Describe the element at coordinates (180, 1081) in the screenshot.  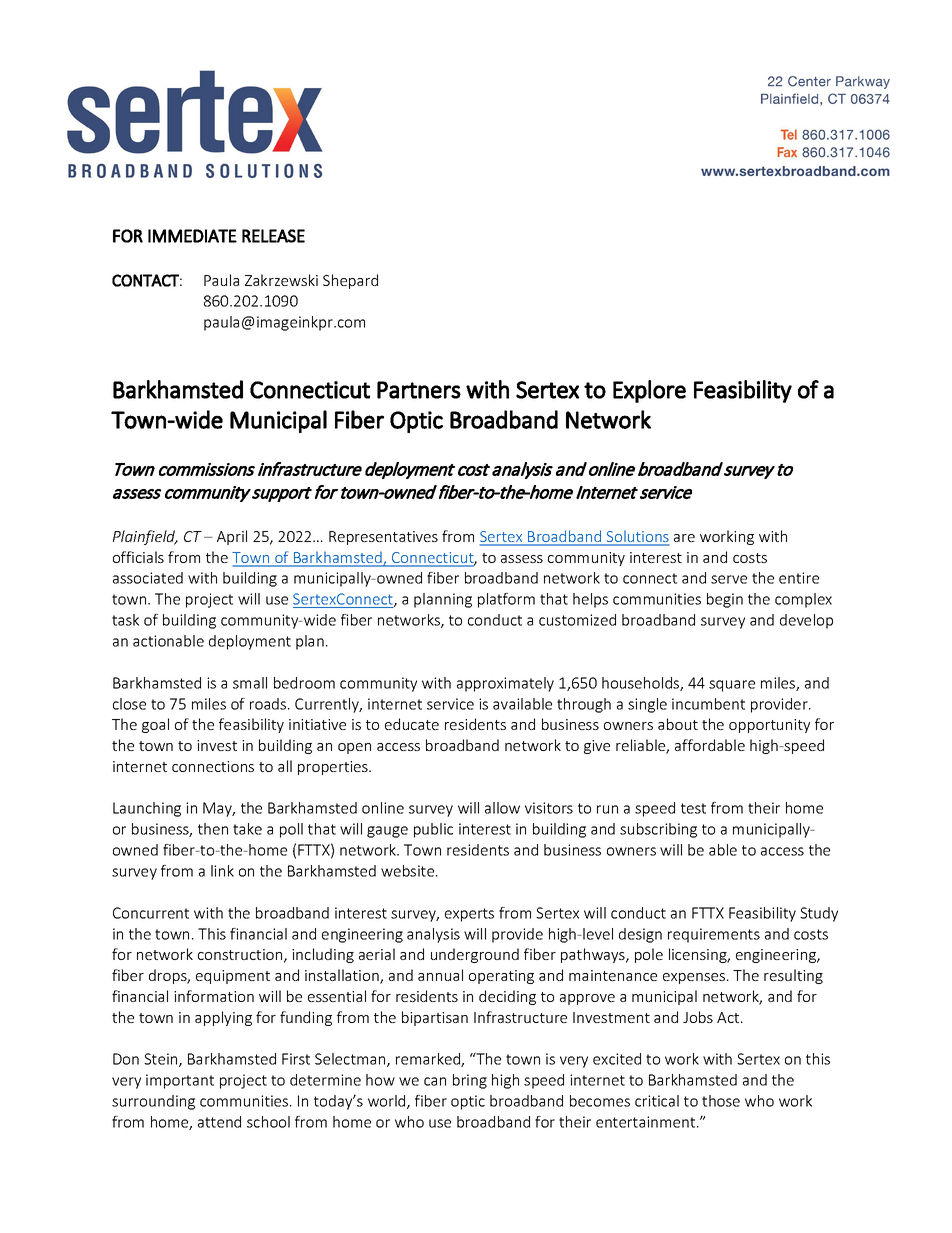
I see `important` at that location.
